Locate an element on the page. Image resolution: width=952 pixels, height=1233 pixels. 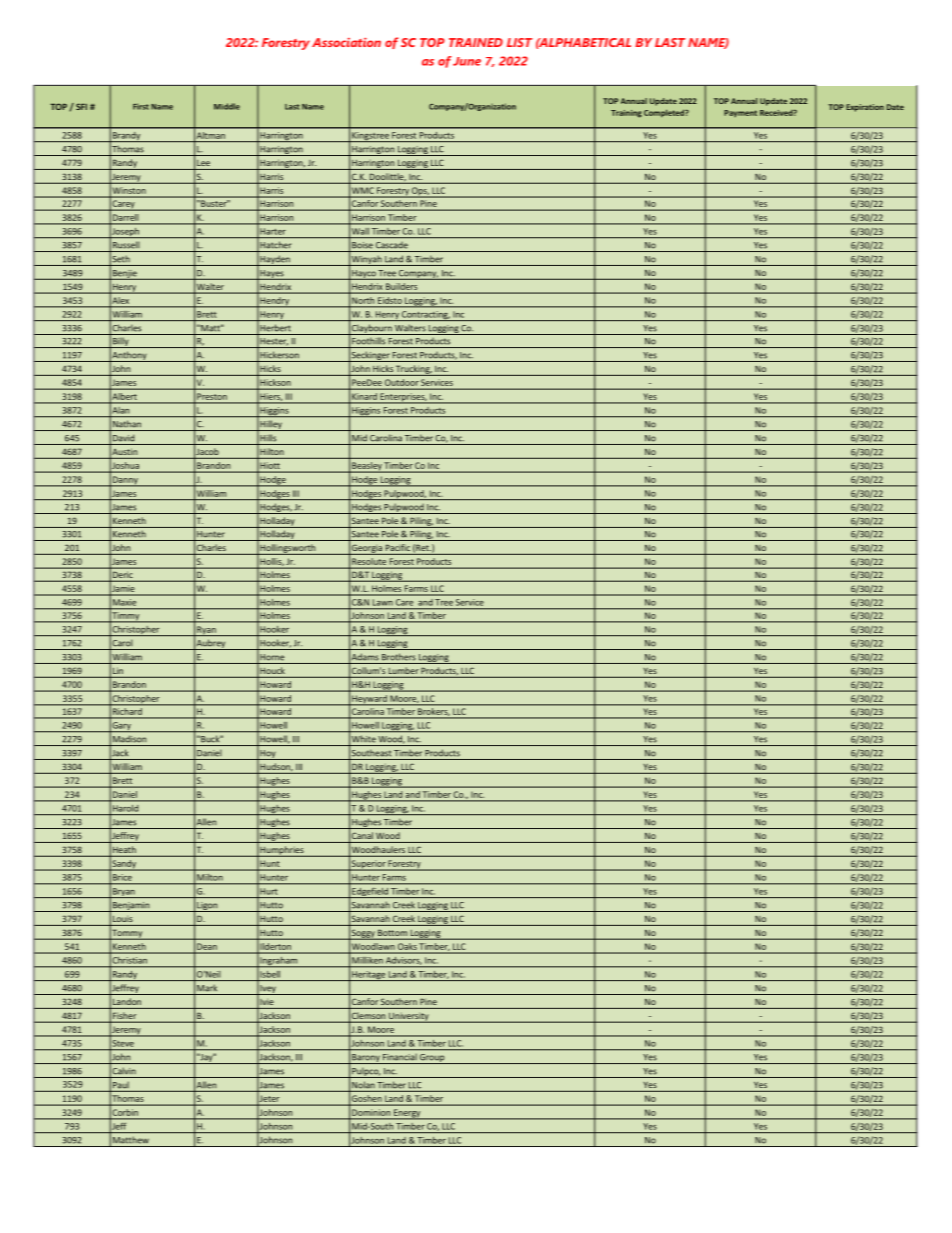
Group is located at coordinates (432, 1059).
